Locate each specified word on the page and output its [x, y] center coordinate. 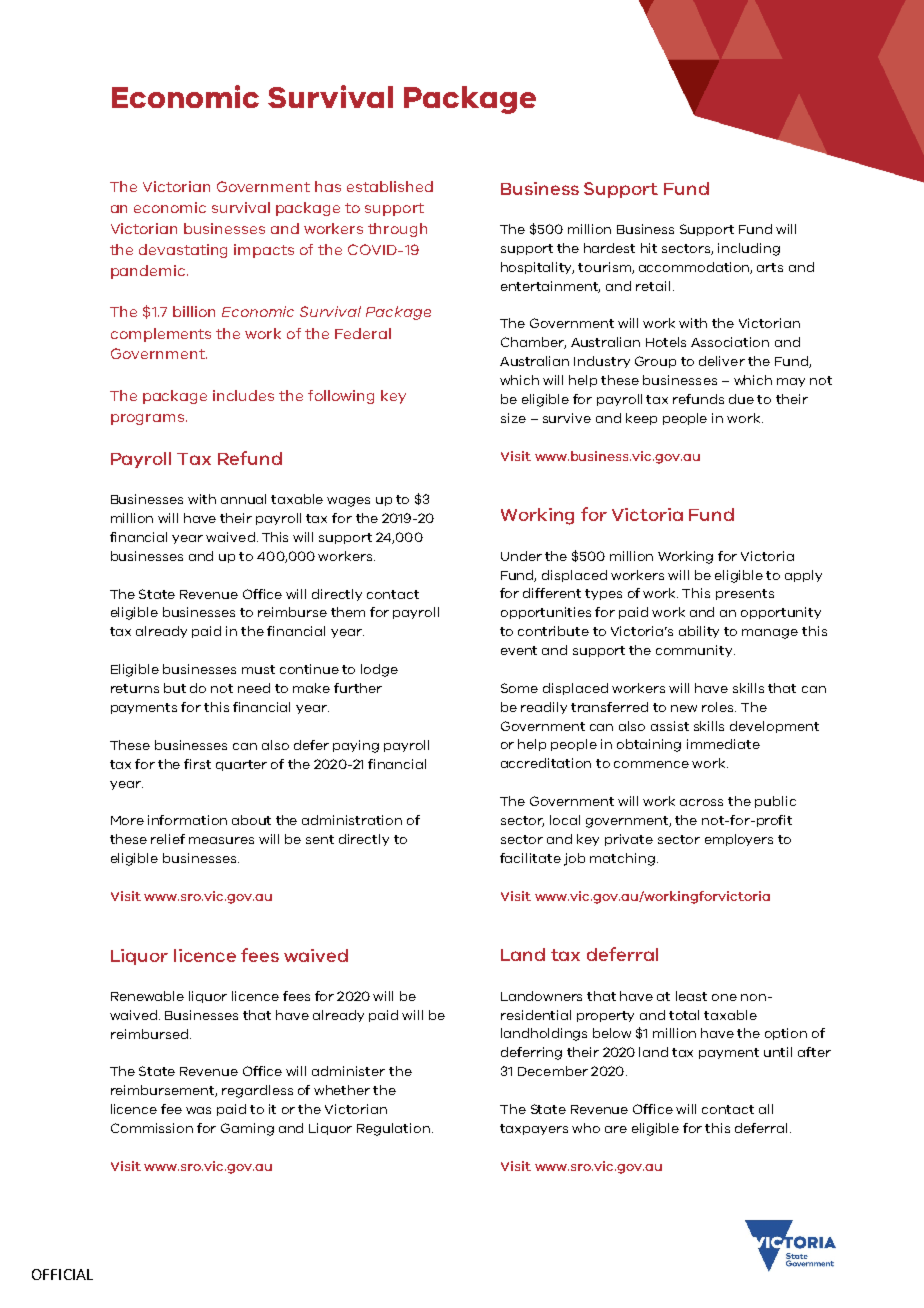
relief [168, 839]
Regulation [393, 1129]
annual [243, 499]
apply [803, 576]
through [397, 230]
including [749, 249]
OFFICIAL [62, 1274]
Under [521, 556]
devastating [183, 251]
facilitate [530, 858]
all [766, 1109]
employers [739, 840]
